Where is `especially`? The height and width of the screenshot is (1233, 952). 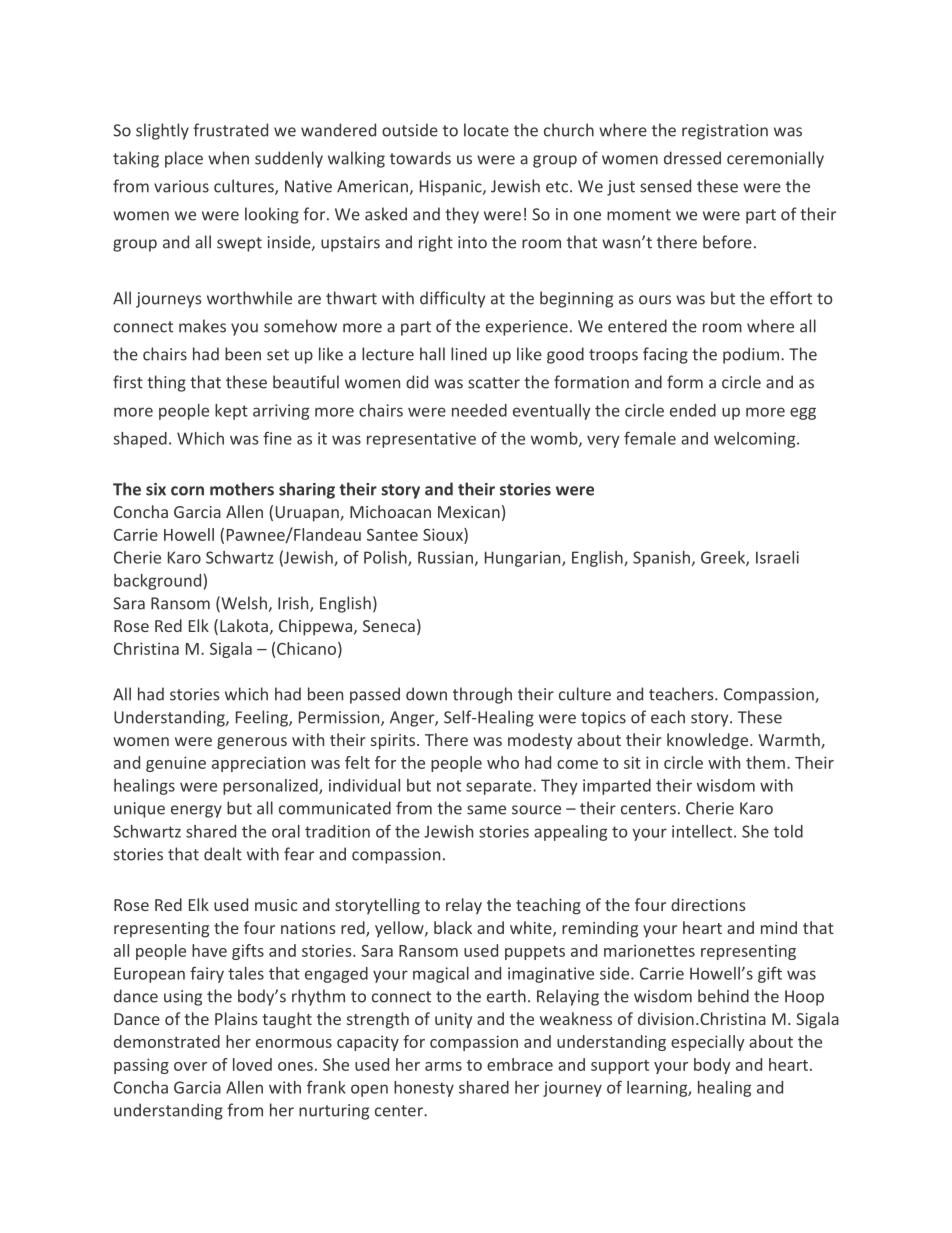 especially is located at coordinates (708, 1043).
